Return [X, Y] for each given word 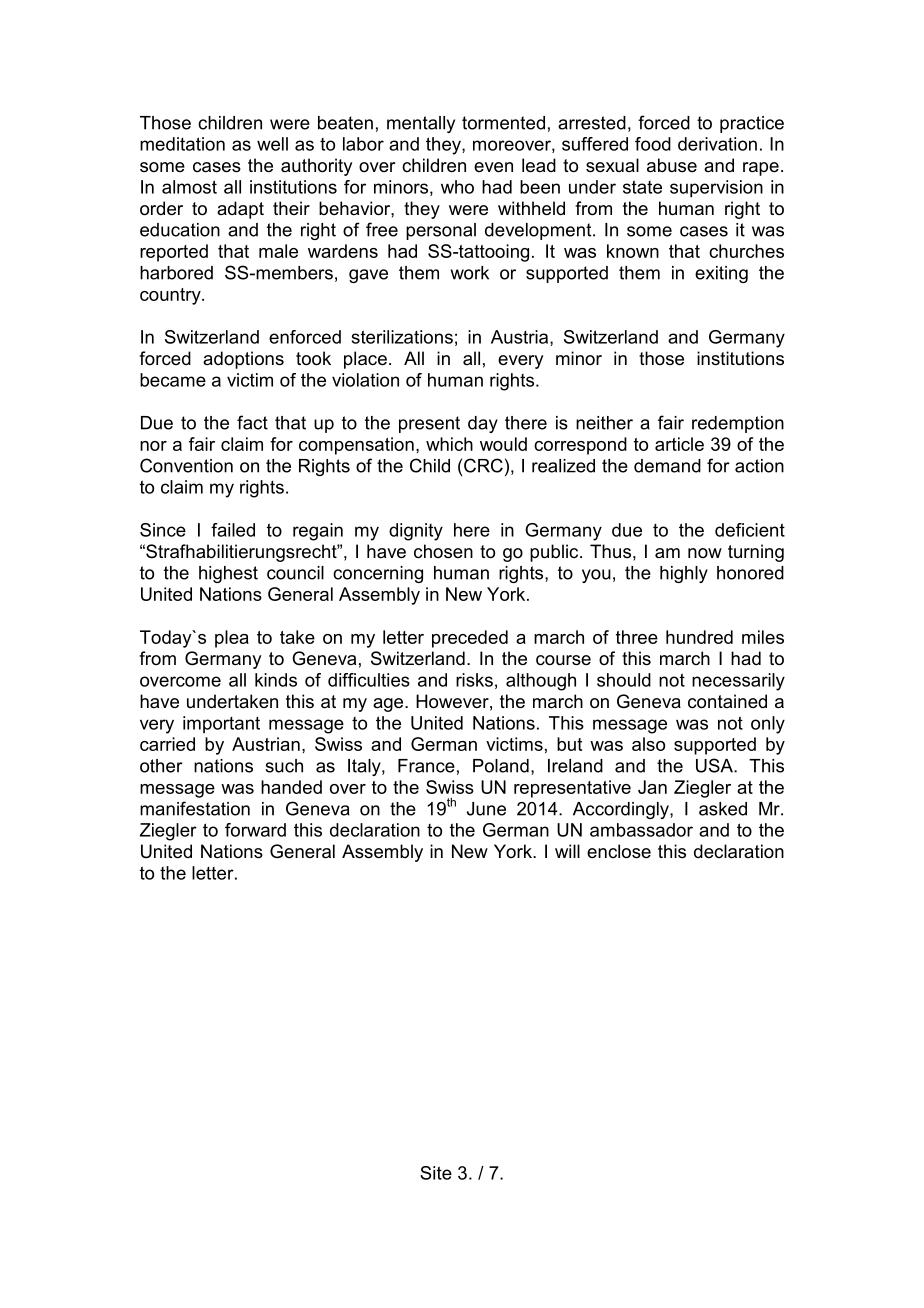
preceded [470, 639]
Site [436, 1173]
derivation [717, 144]
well [272, 144]
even [493, 167]
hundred [699, 637]
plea [232, 639]
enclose [619, 851]
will [567, 851]
